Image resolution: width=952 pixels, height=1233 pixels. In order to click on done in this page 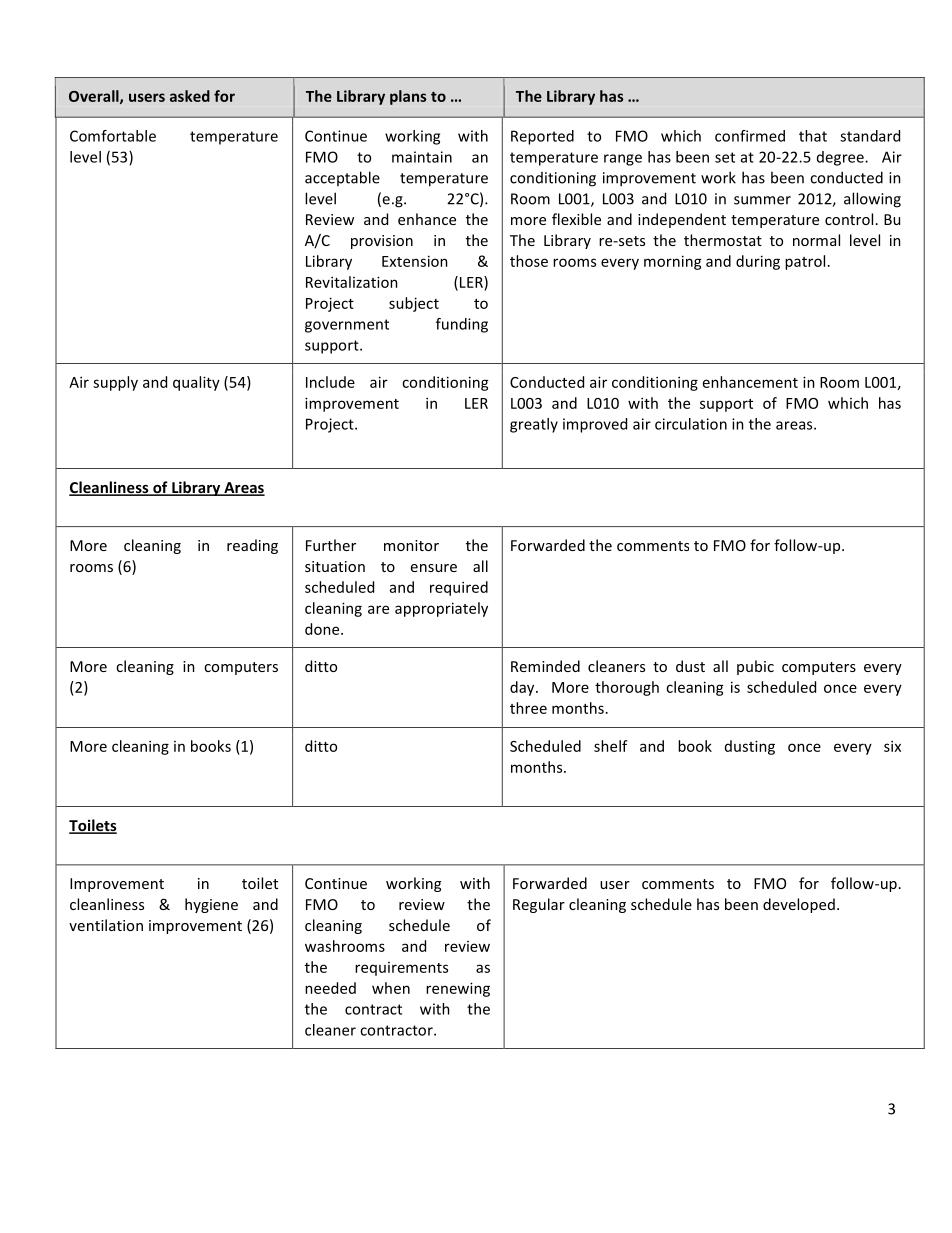, I will do `click(323, 629)`.
